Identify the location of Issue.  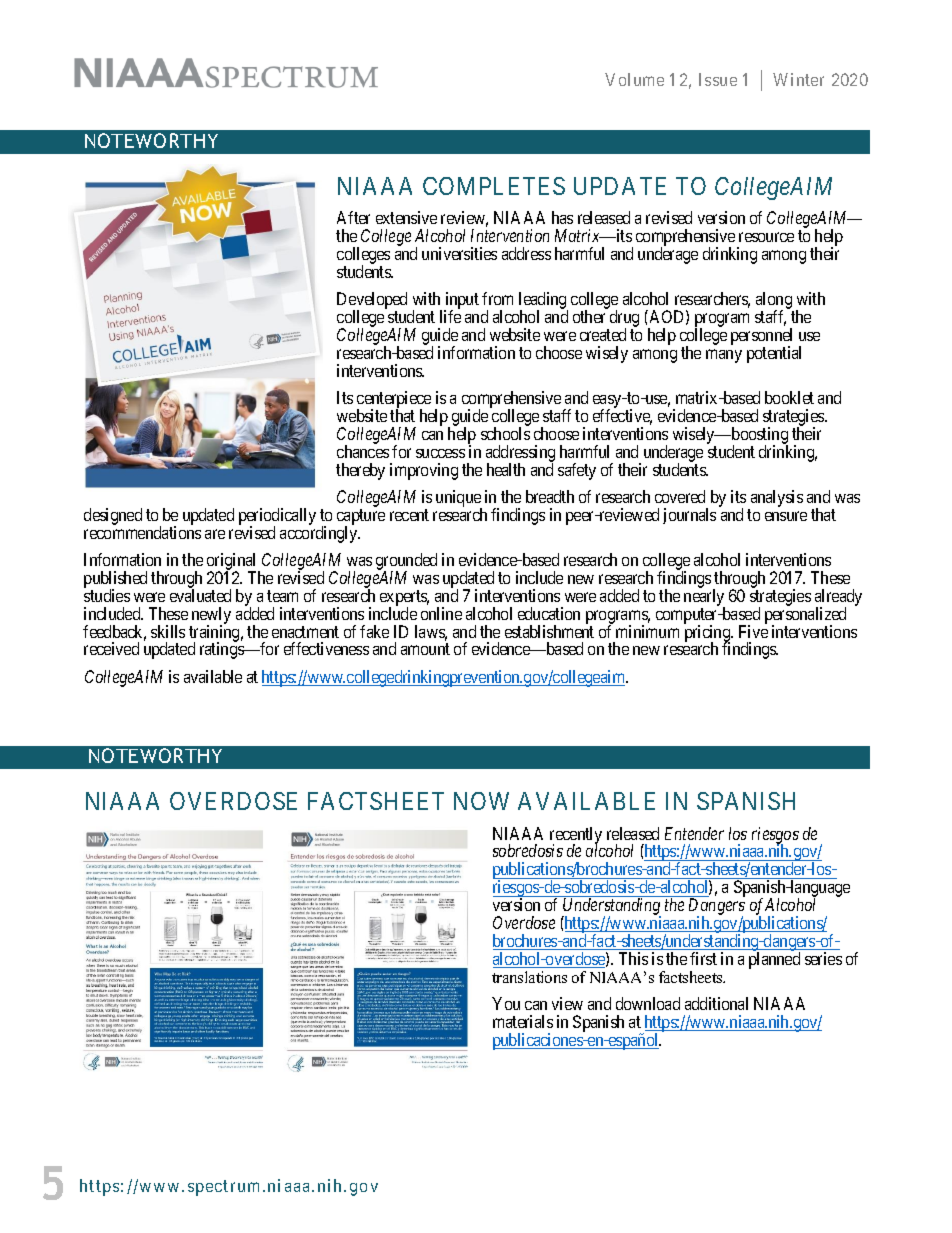
(718, 79).
